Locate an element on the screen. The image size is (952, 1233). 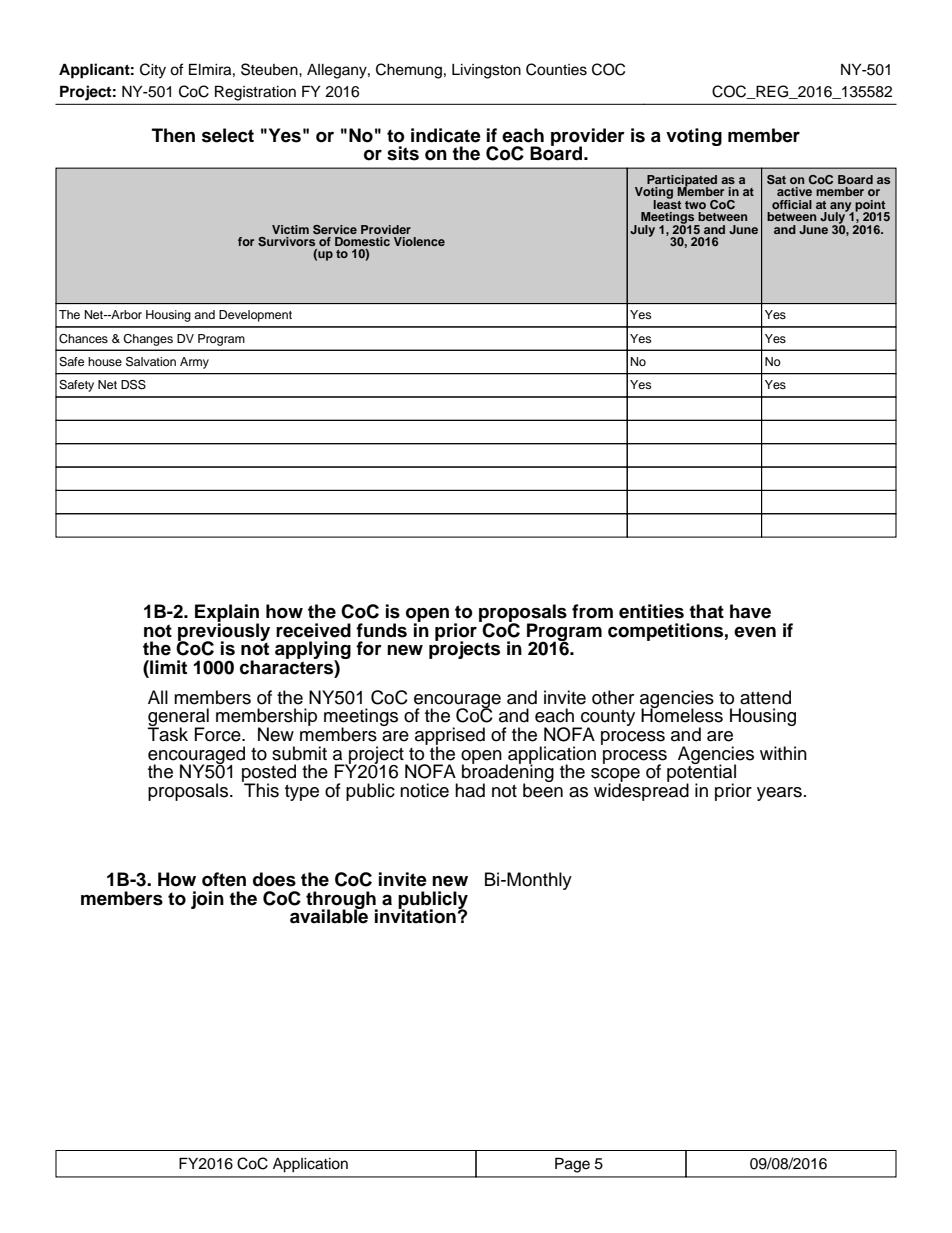
potential is located at coordinates (701, 774).
